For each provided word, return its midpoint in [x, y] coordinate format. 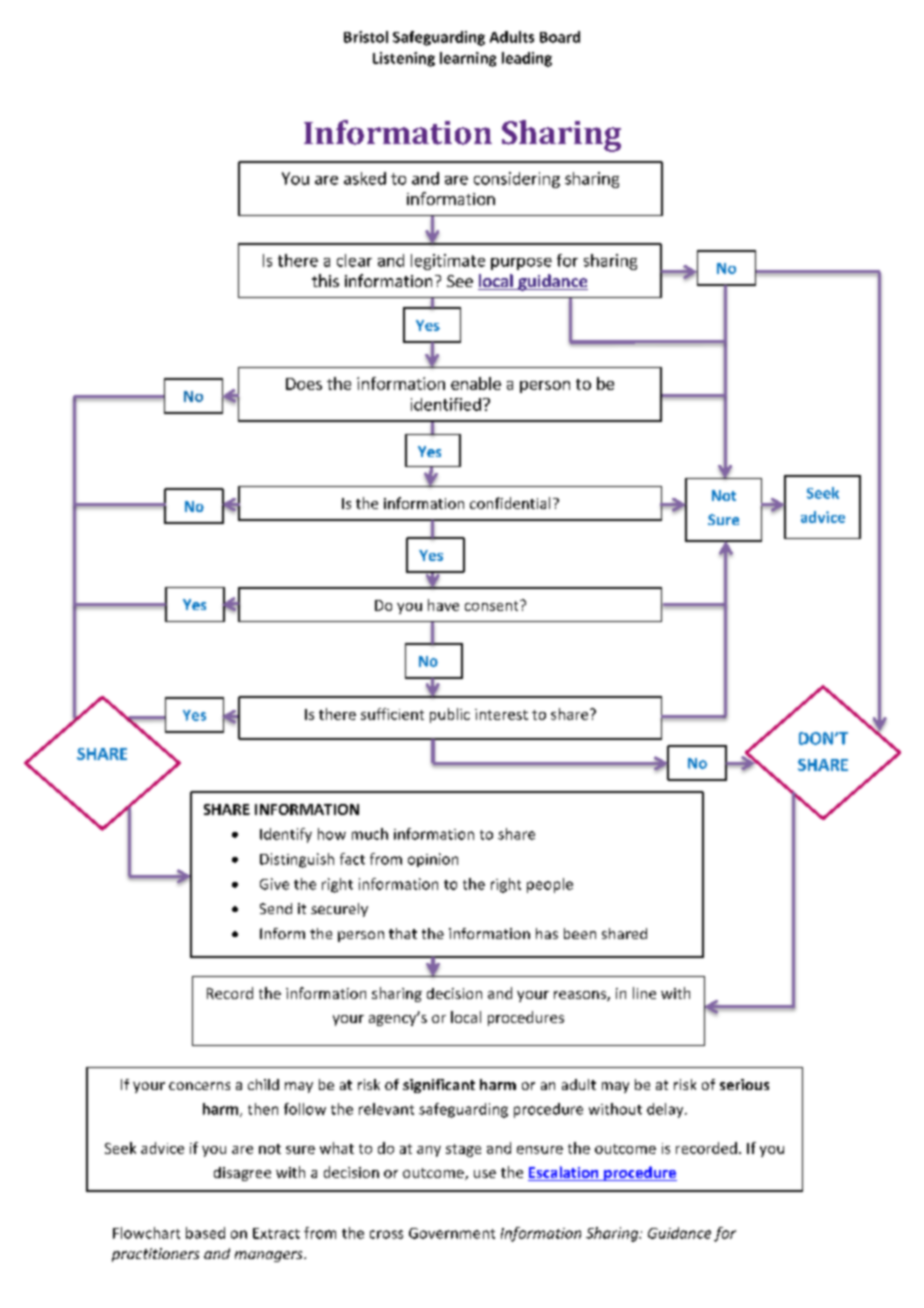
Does [304, 384]
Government [452, 1233]
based [205, 1233]
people [550, 885]
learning [468, 59]
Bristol [366, 37]
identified [446, 404]
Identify [286, 835]
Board [560, 37]
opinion [433, 860]
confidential [510, 503]
